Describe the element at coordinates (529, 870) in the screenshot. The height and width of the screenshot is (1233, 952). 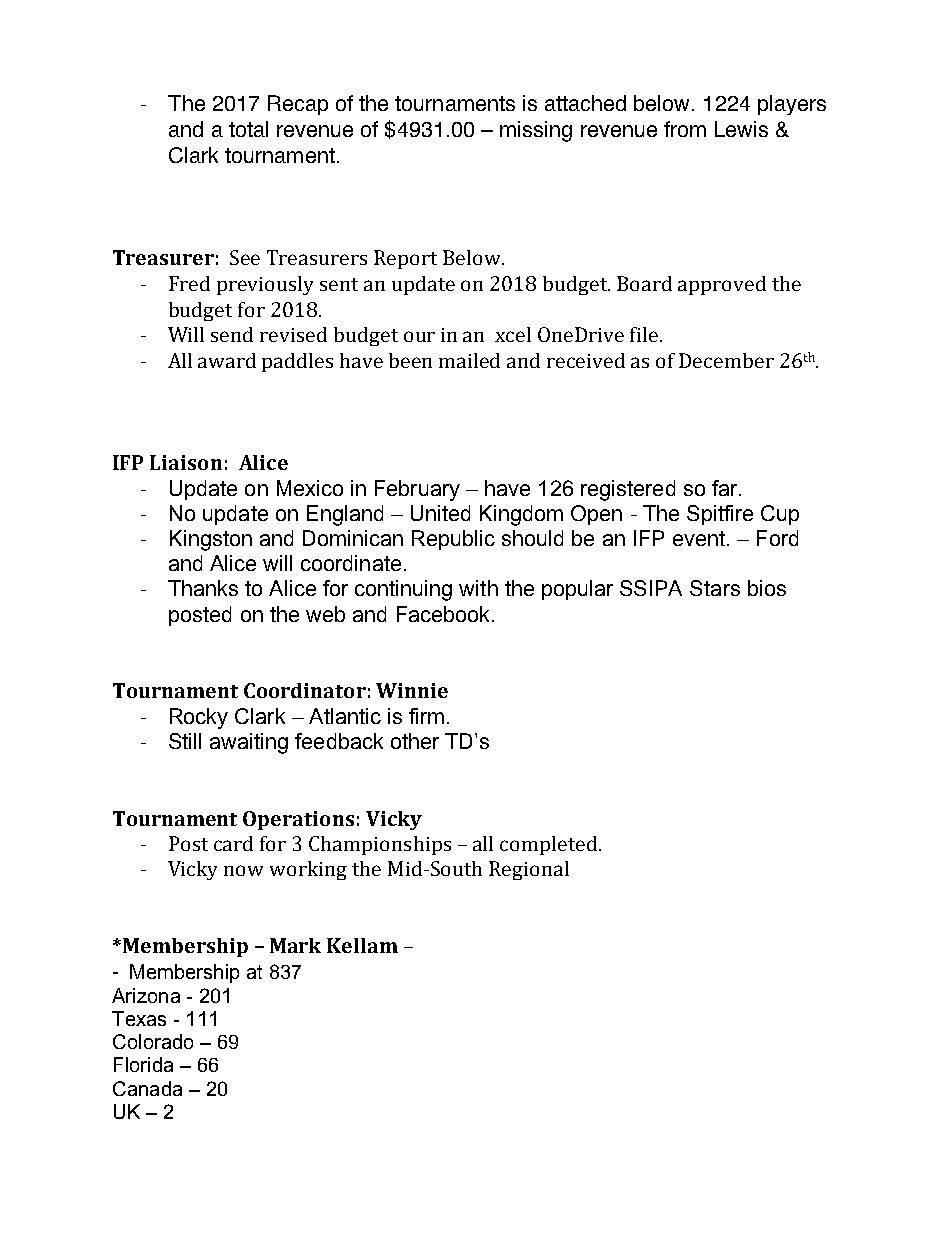
I see `Regional` at that location.
